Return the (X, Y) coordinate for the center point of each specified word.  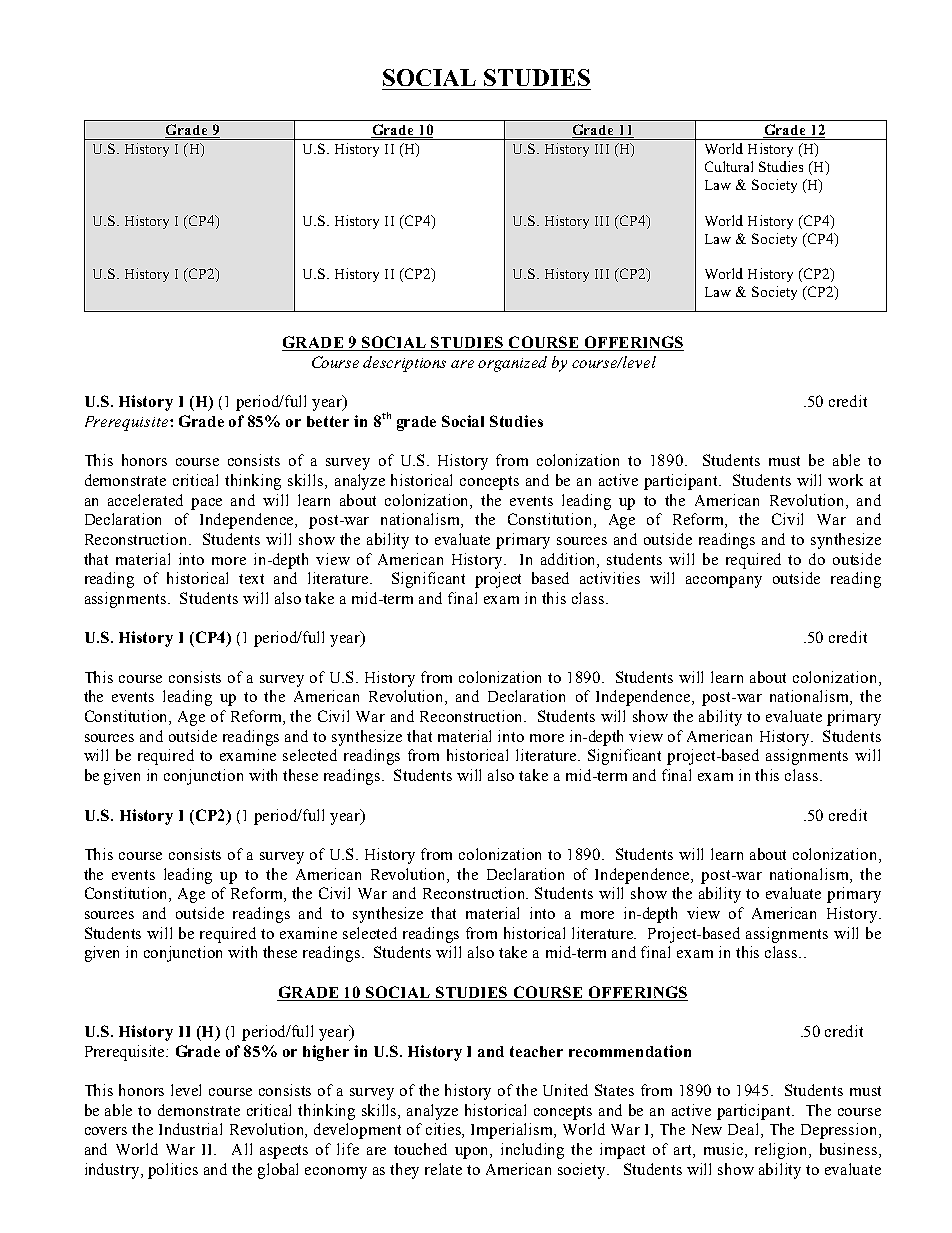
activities (610, 578)
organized (512, 364)
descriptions (404, 364)
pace (206, 504)
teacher (536, 1051)
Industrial (190, 1129)
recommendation (630, 1051)
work (845, 480)
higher (326, 1053)
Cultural (729, 166)
